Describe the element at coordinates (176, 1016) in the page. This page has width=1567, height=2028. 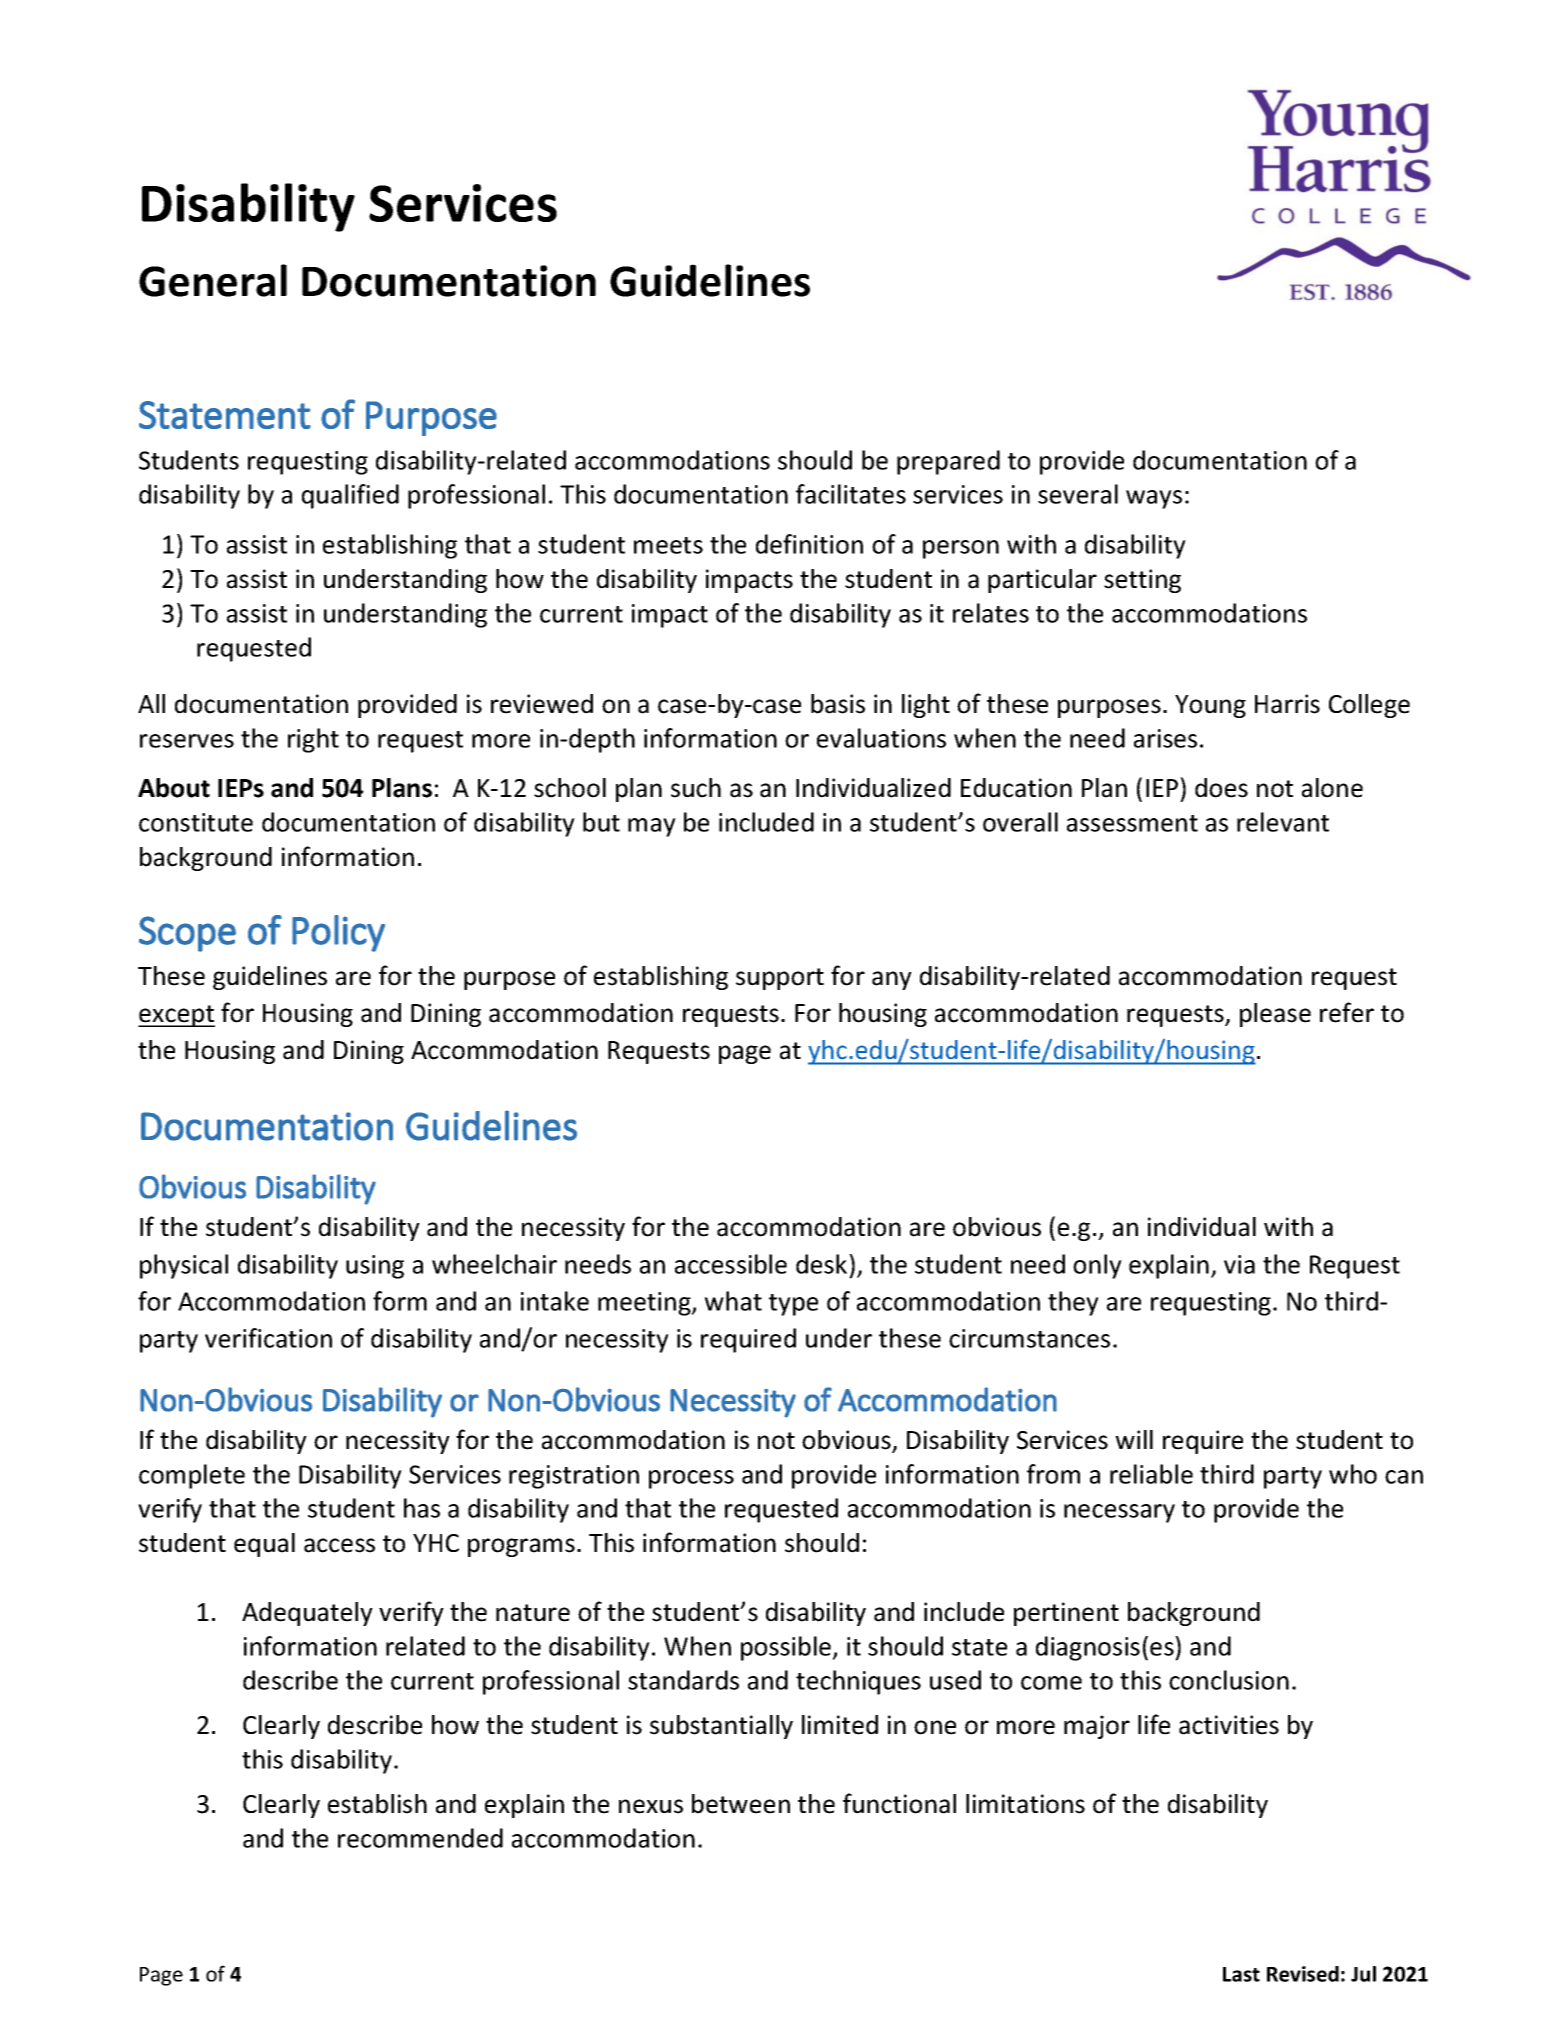
I see `except` at that location.
